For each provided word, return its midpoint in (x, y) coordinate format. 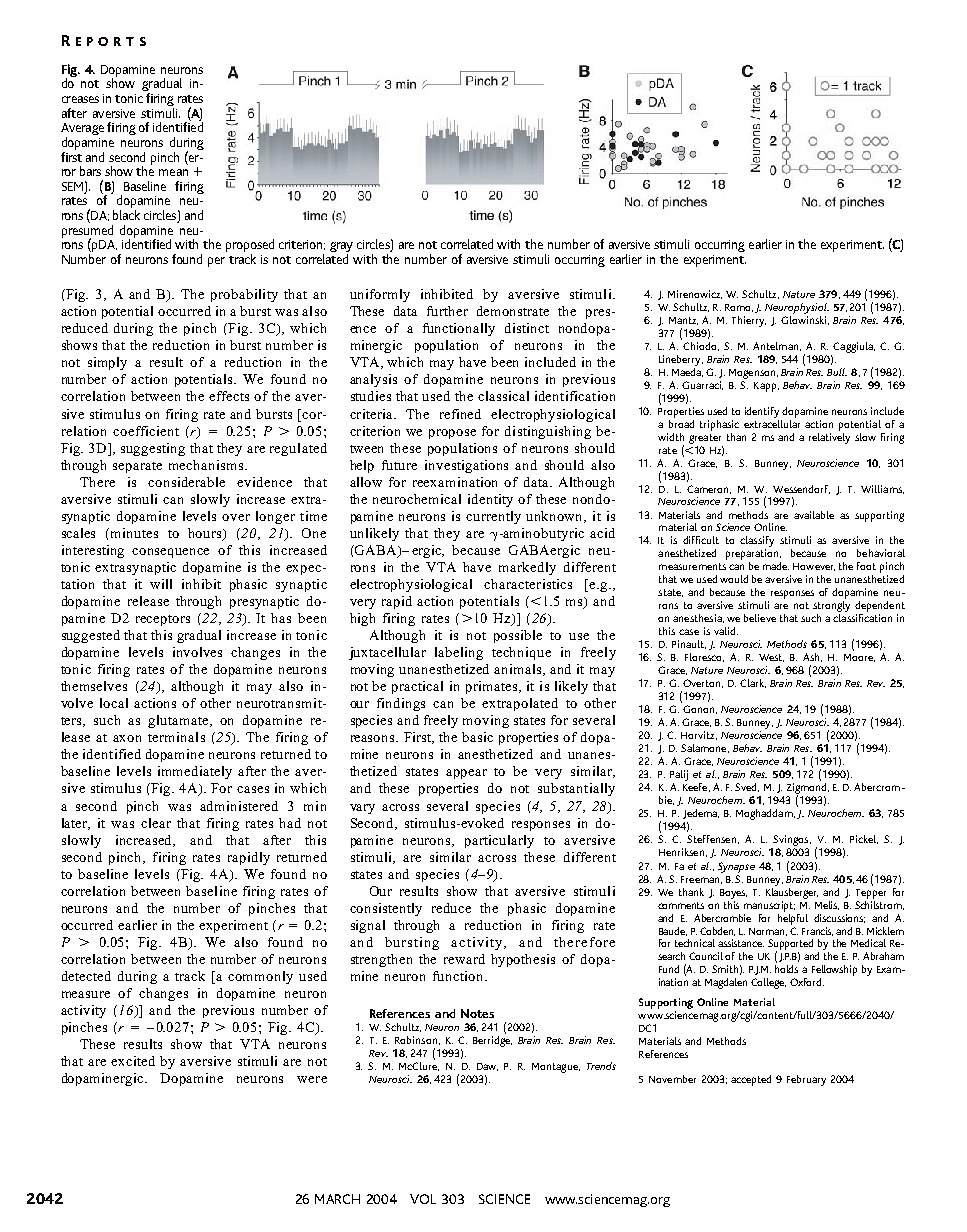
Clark (753, 683)
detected (86, 976)
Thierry (749, 321)
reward (464, 959)
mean (173, 172)
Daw (487, 1067)
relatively (829, 437)
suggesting (153, 449)
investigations (466, 466)
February (806, 1080)
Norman (768, 932)
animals (519, 670)
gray (341, 248)
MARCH (337, 1199)
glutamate (179, 721)
